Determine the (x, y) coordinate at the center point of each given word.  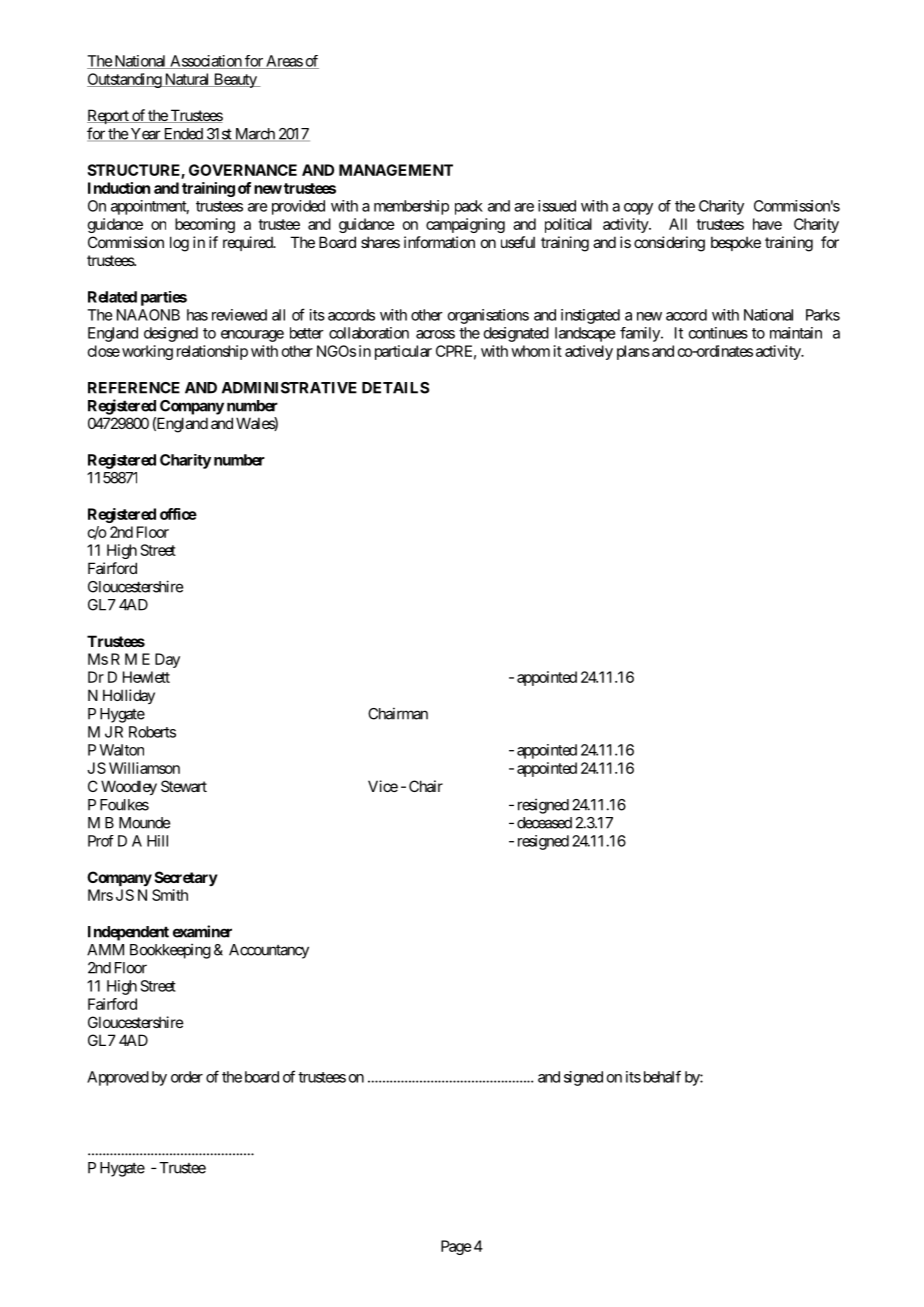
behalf (660, 1076)
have (767, 224)
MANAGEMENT (396, 170)
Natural (187, 80)
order (187, 1077)
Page (456, 1247)
